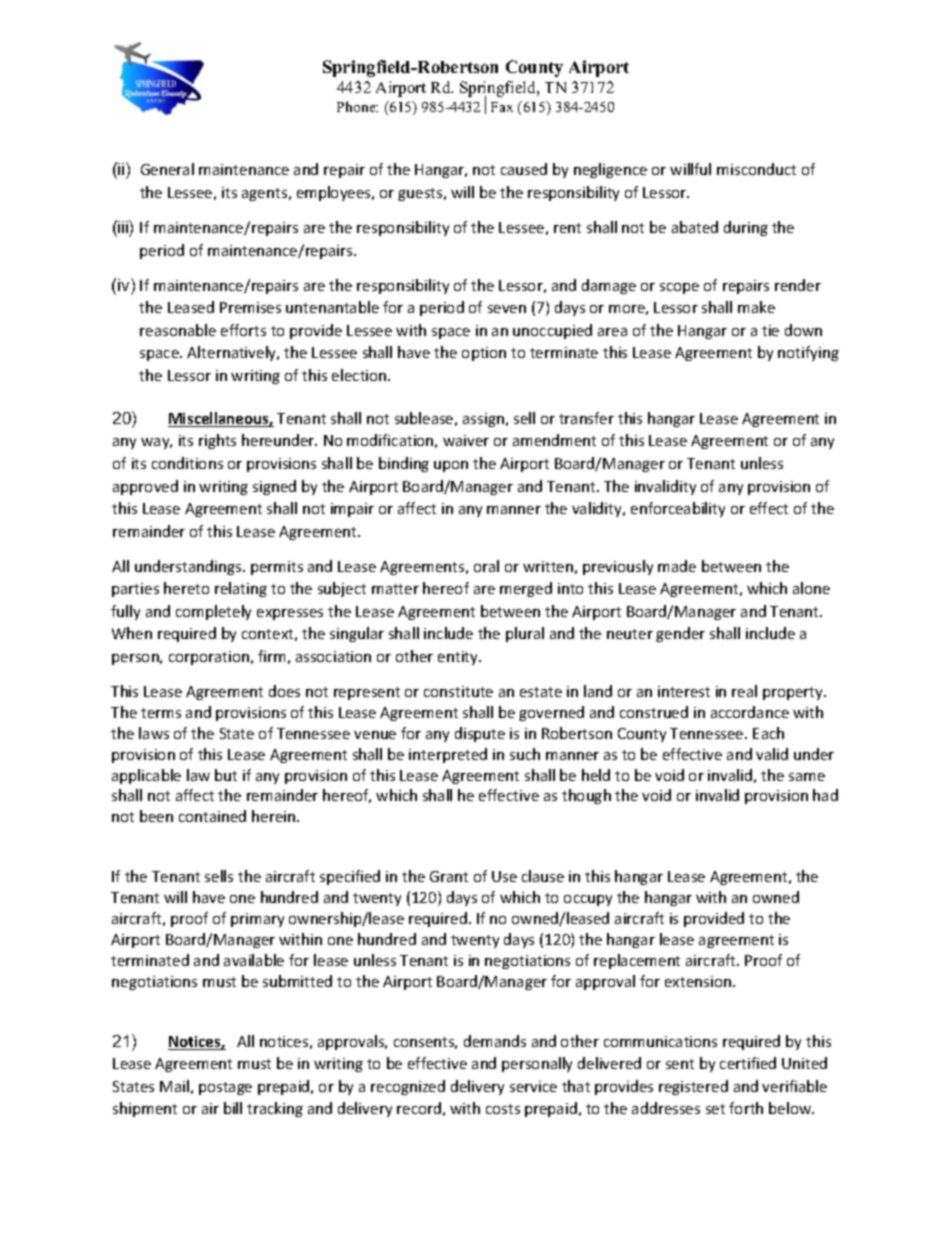 This page has width=952, height=1233. I want to click on misconduct, so click(756, 169).
